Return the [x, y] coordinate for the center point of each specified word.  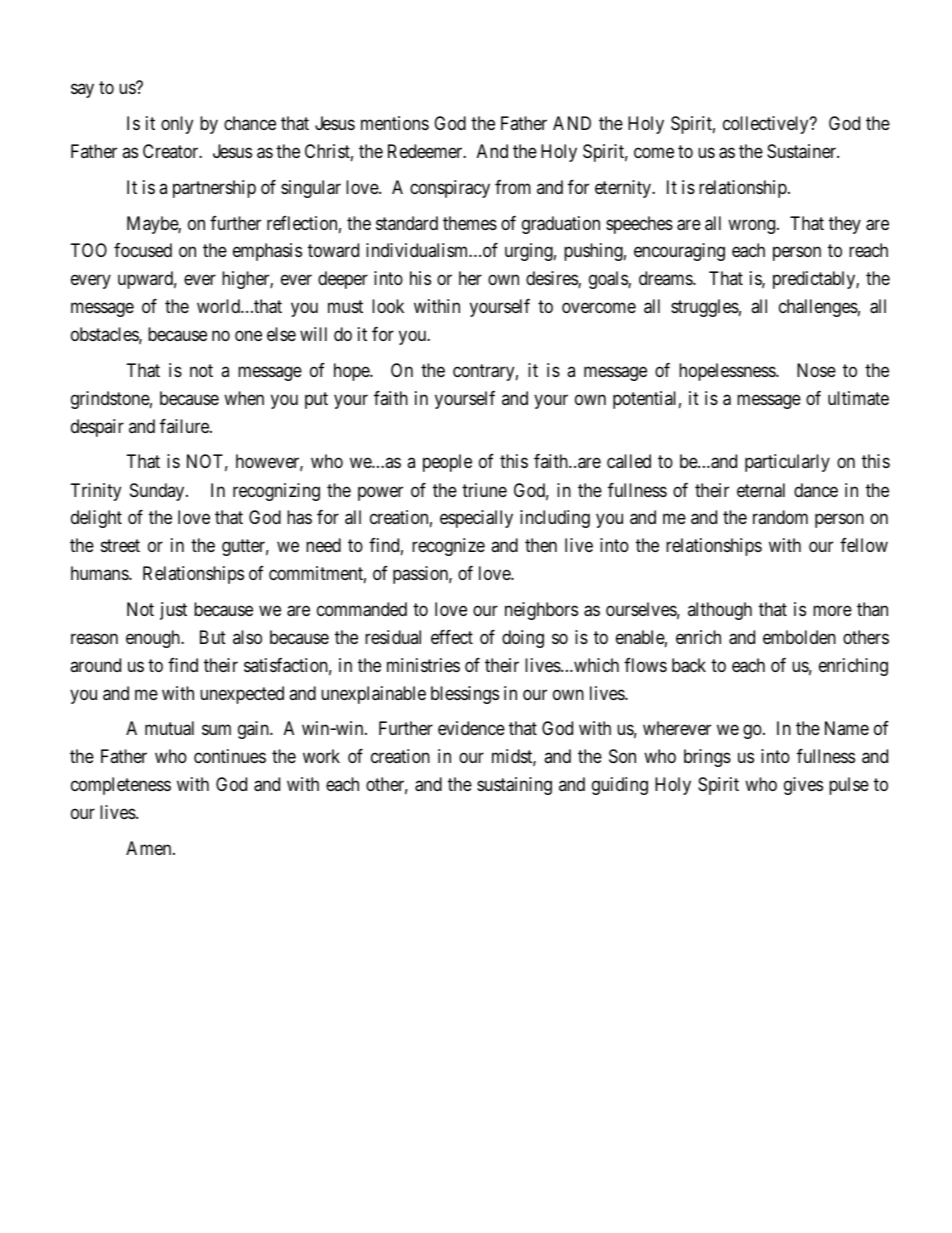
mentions [395, 123]
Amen [150, 848]
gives [803, 786]
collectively [767, 125]
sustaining [514, 786]
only [177, 125]
